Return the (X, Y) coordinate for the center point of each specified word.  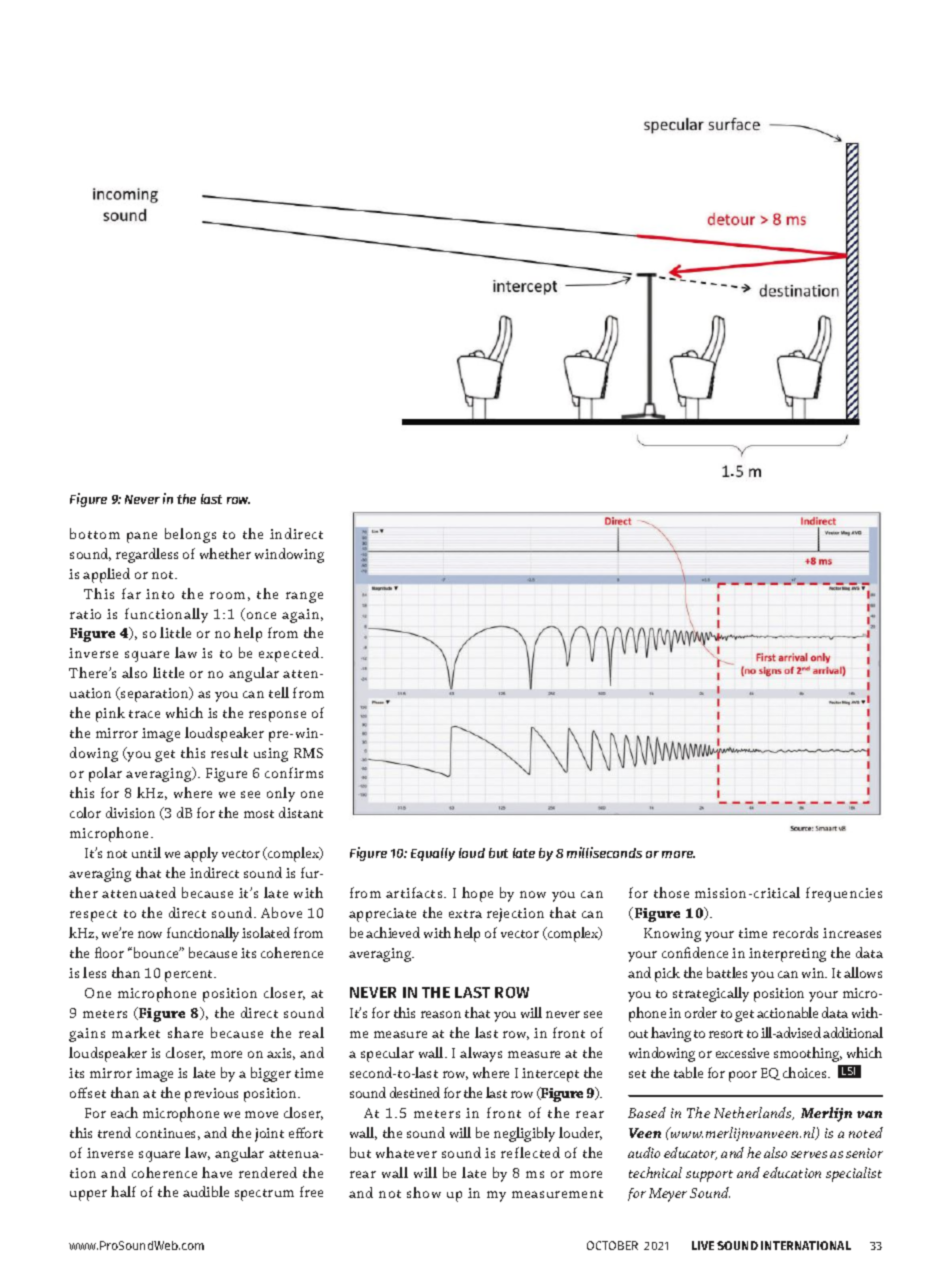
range (304, 597)
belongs (190, 535)
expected (290, 654)
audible (206, 1191)
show (424, 1192)
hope (477, 894)
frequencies (844, 894)
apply (201, 854)
